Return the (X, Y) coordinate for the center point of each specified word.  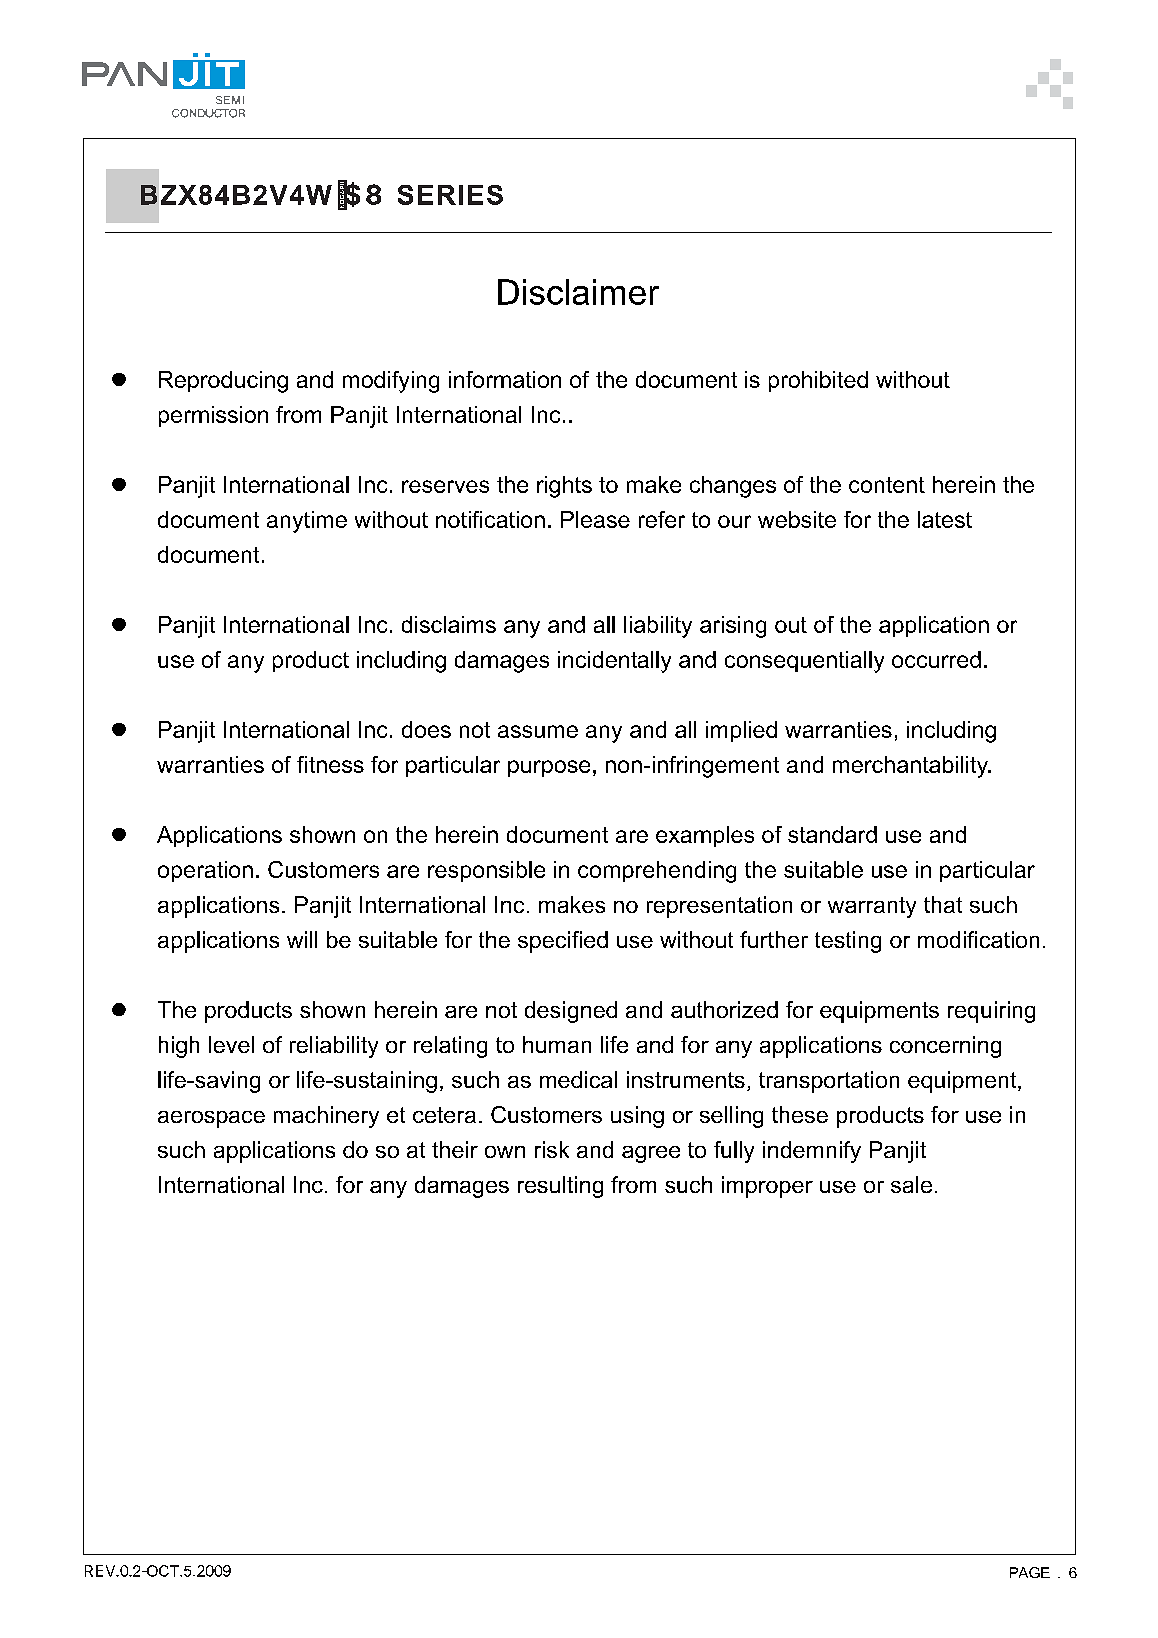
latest (945, 519)
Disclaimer (578, 292)
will (302, 939)
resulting (560, 1187)
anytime (307, 522)
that (943, 904)
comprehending (657, 872)
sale (911, 1184)
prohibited (818, 381)
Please (595, 519)
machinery (326, 1117)
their (455, 1149)
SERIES (450, 195)
